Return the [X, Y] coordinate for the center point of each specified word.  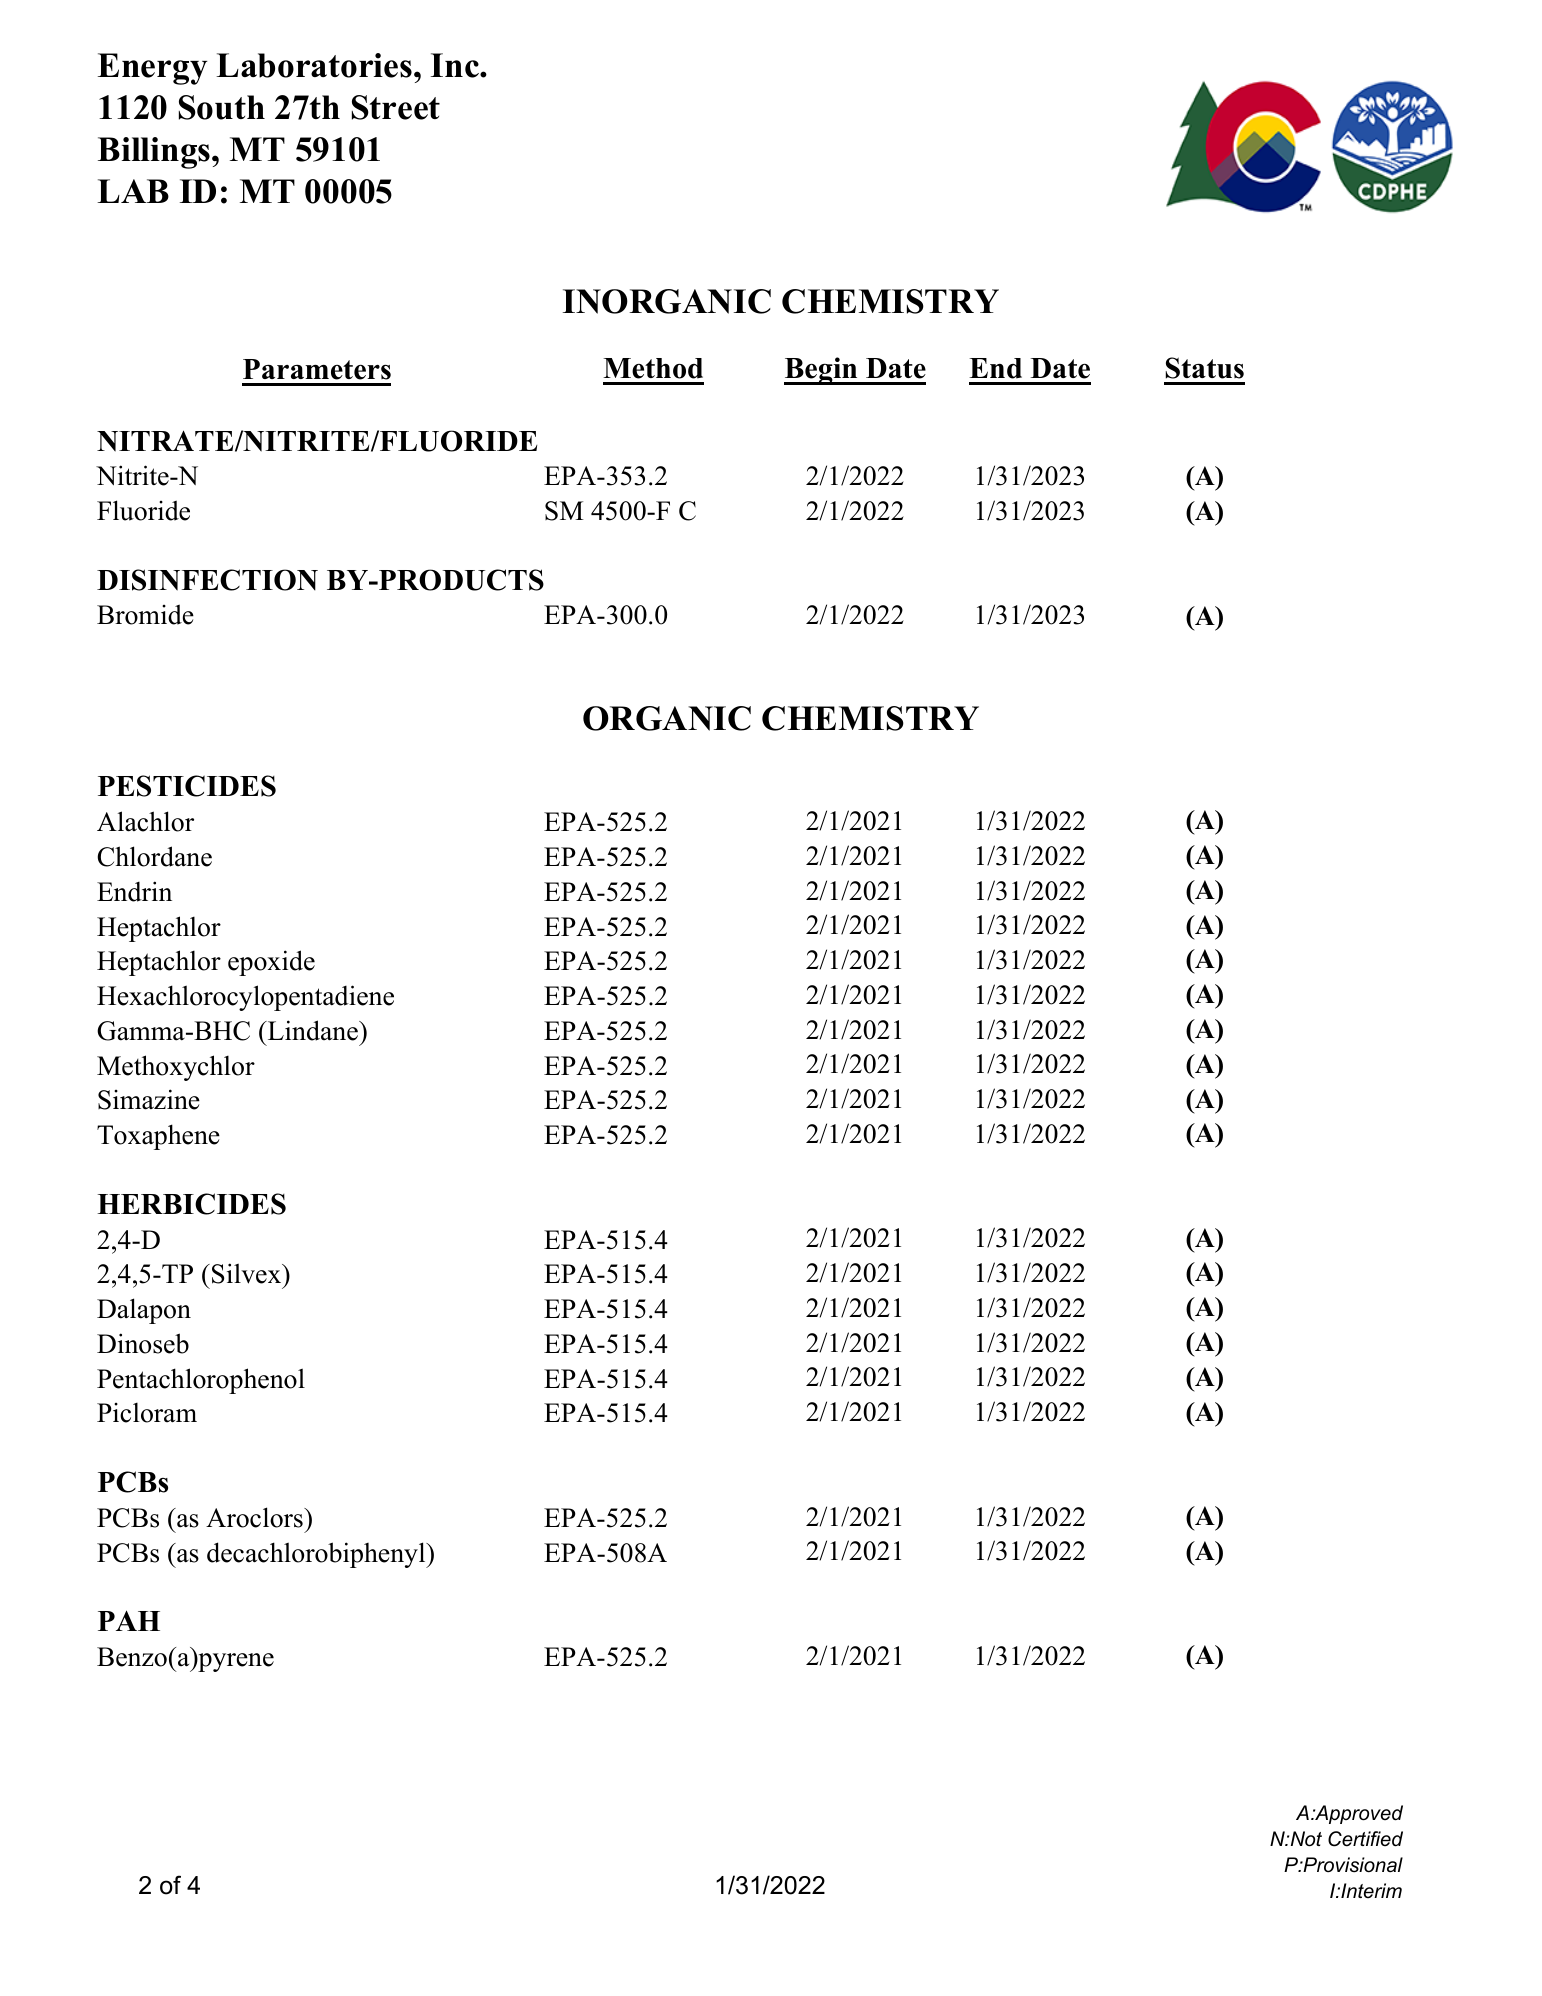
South [222, 107]
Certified [1365, 1839]
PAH [129, 1620]
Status [1205, 368]
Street [396, 107]
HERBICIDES [191, 1204]
